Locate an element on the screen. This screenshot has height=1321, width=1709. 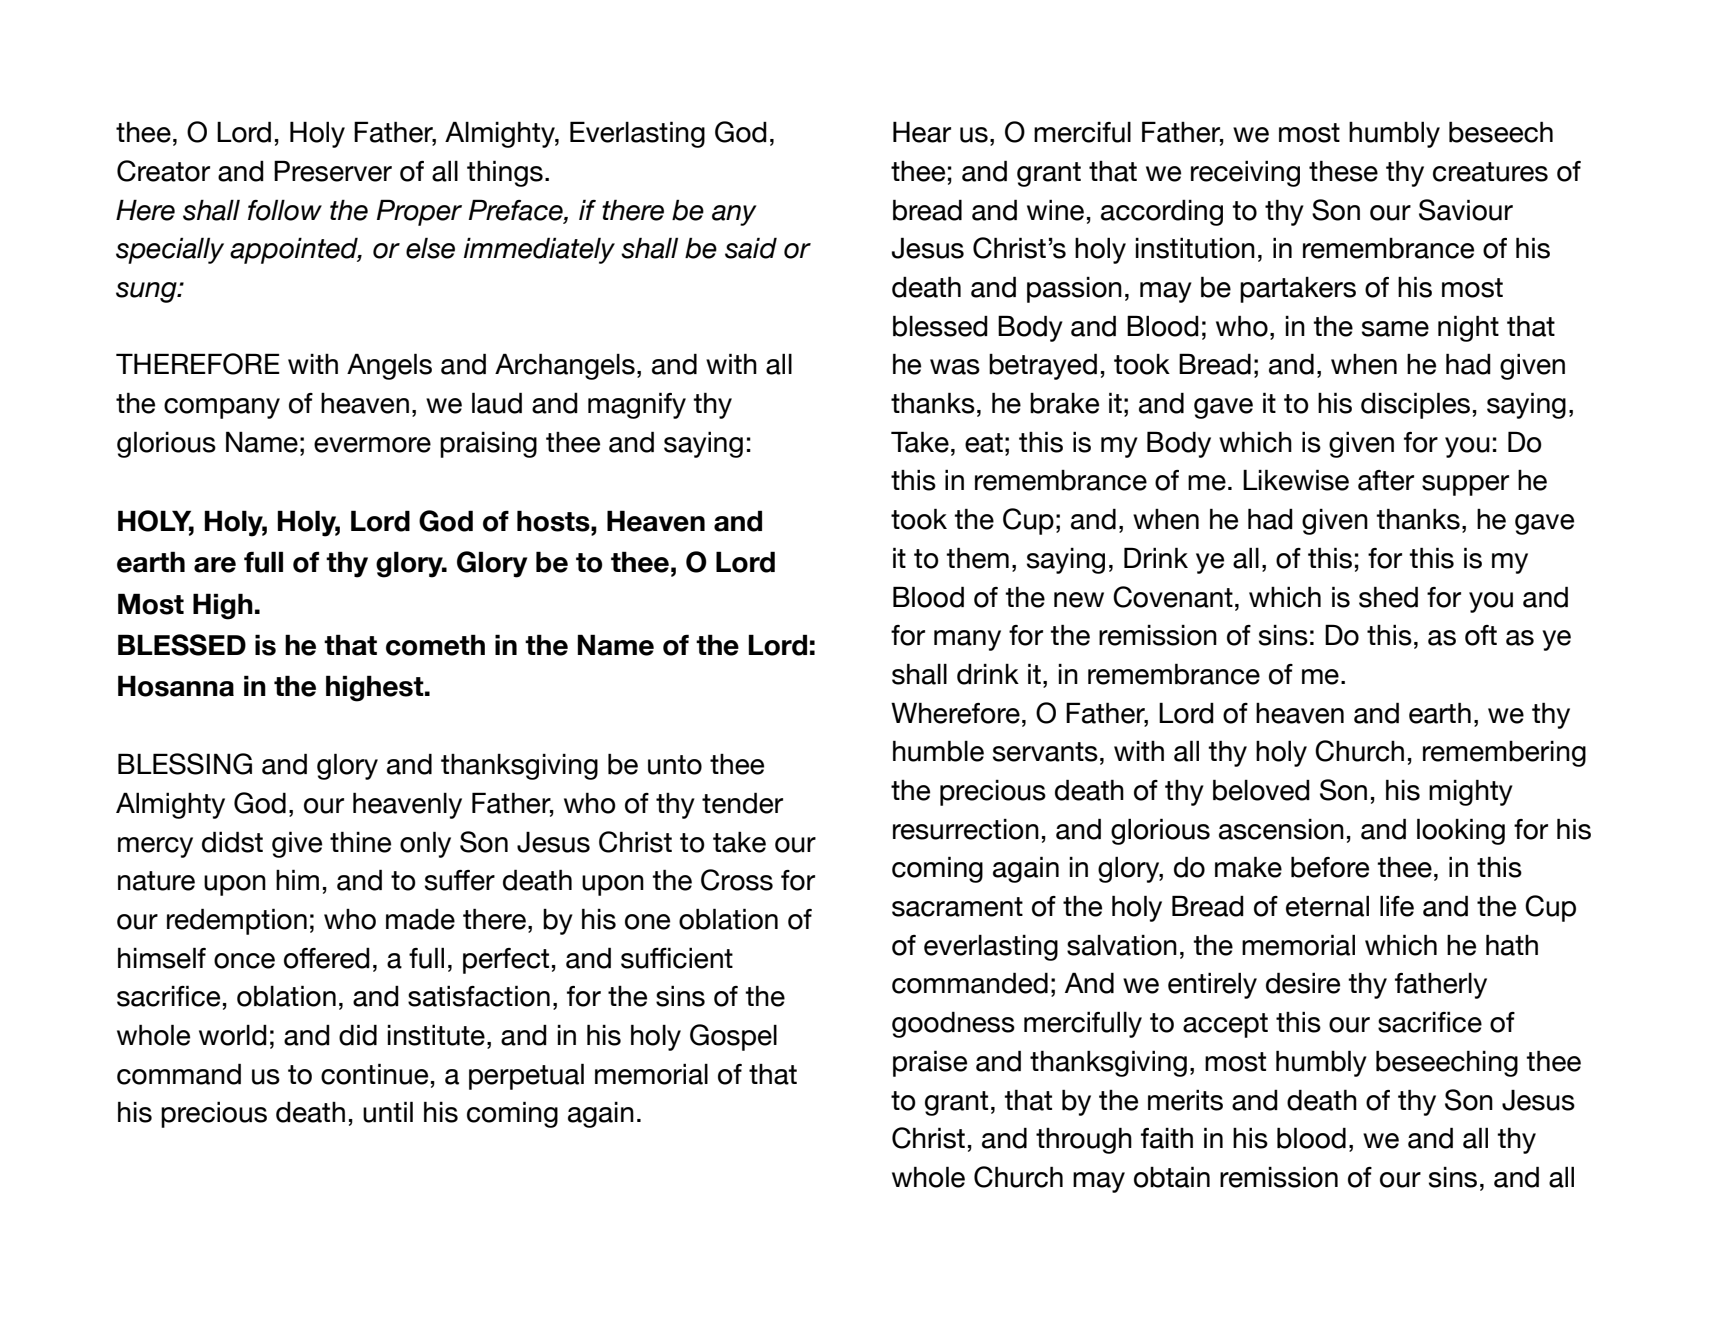
Hear is located at coordinates (922, 132).
